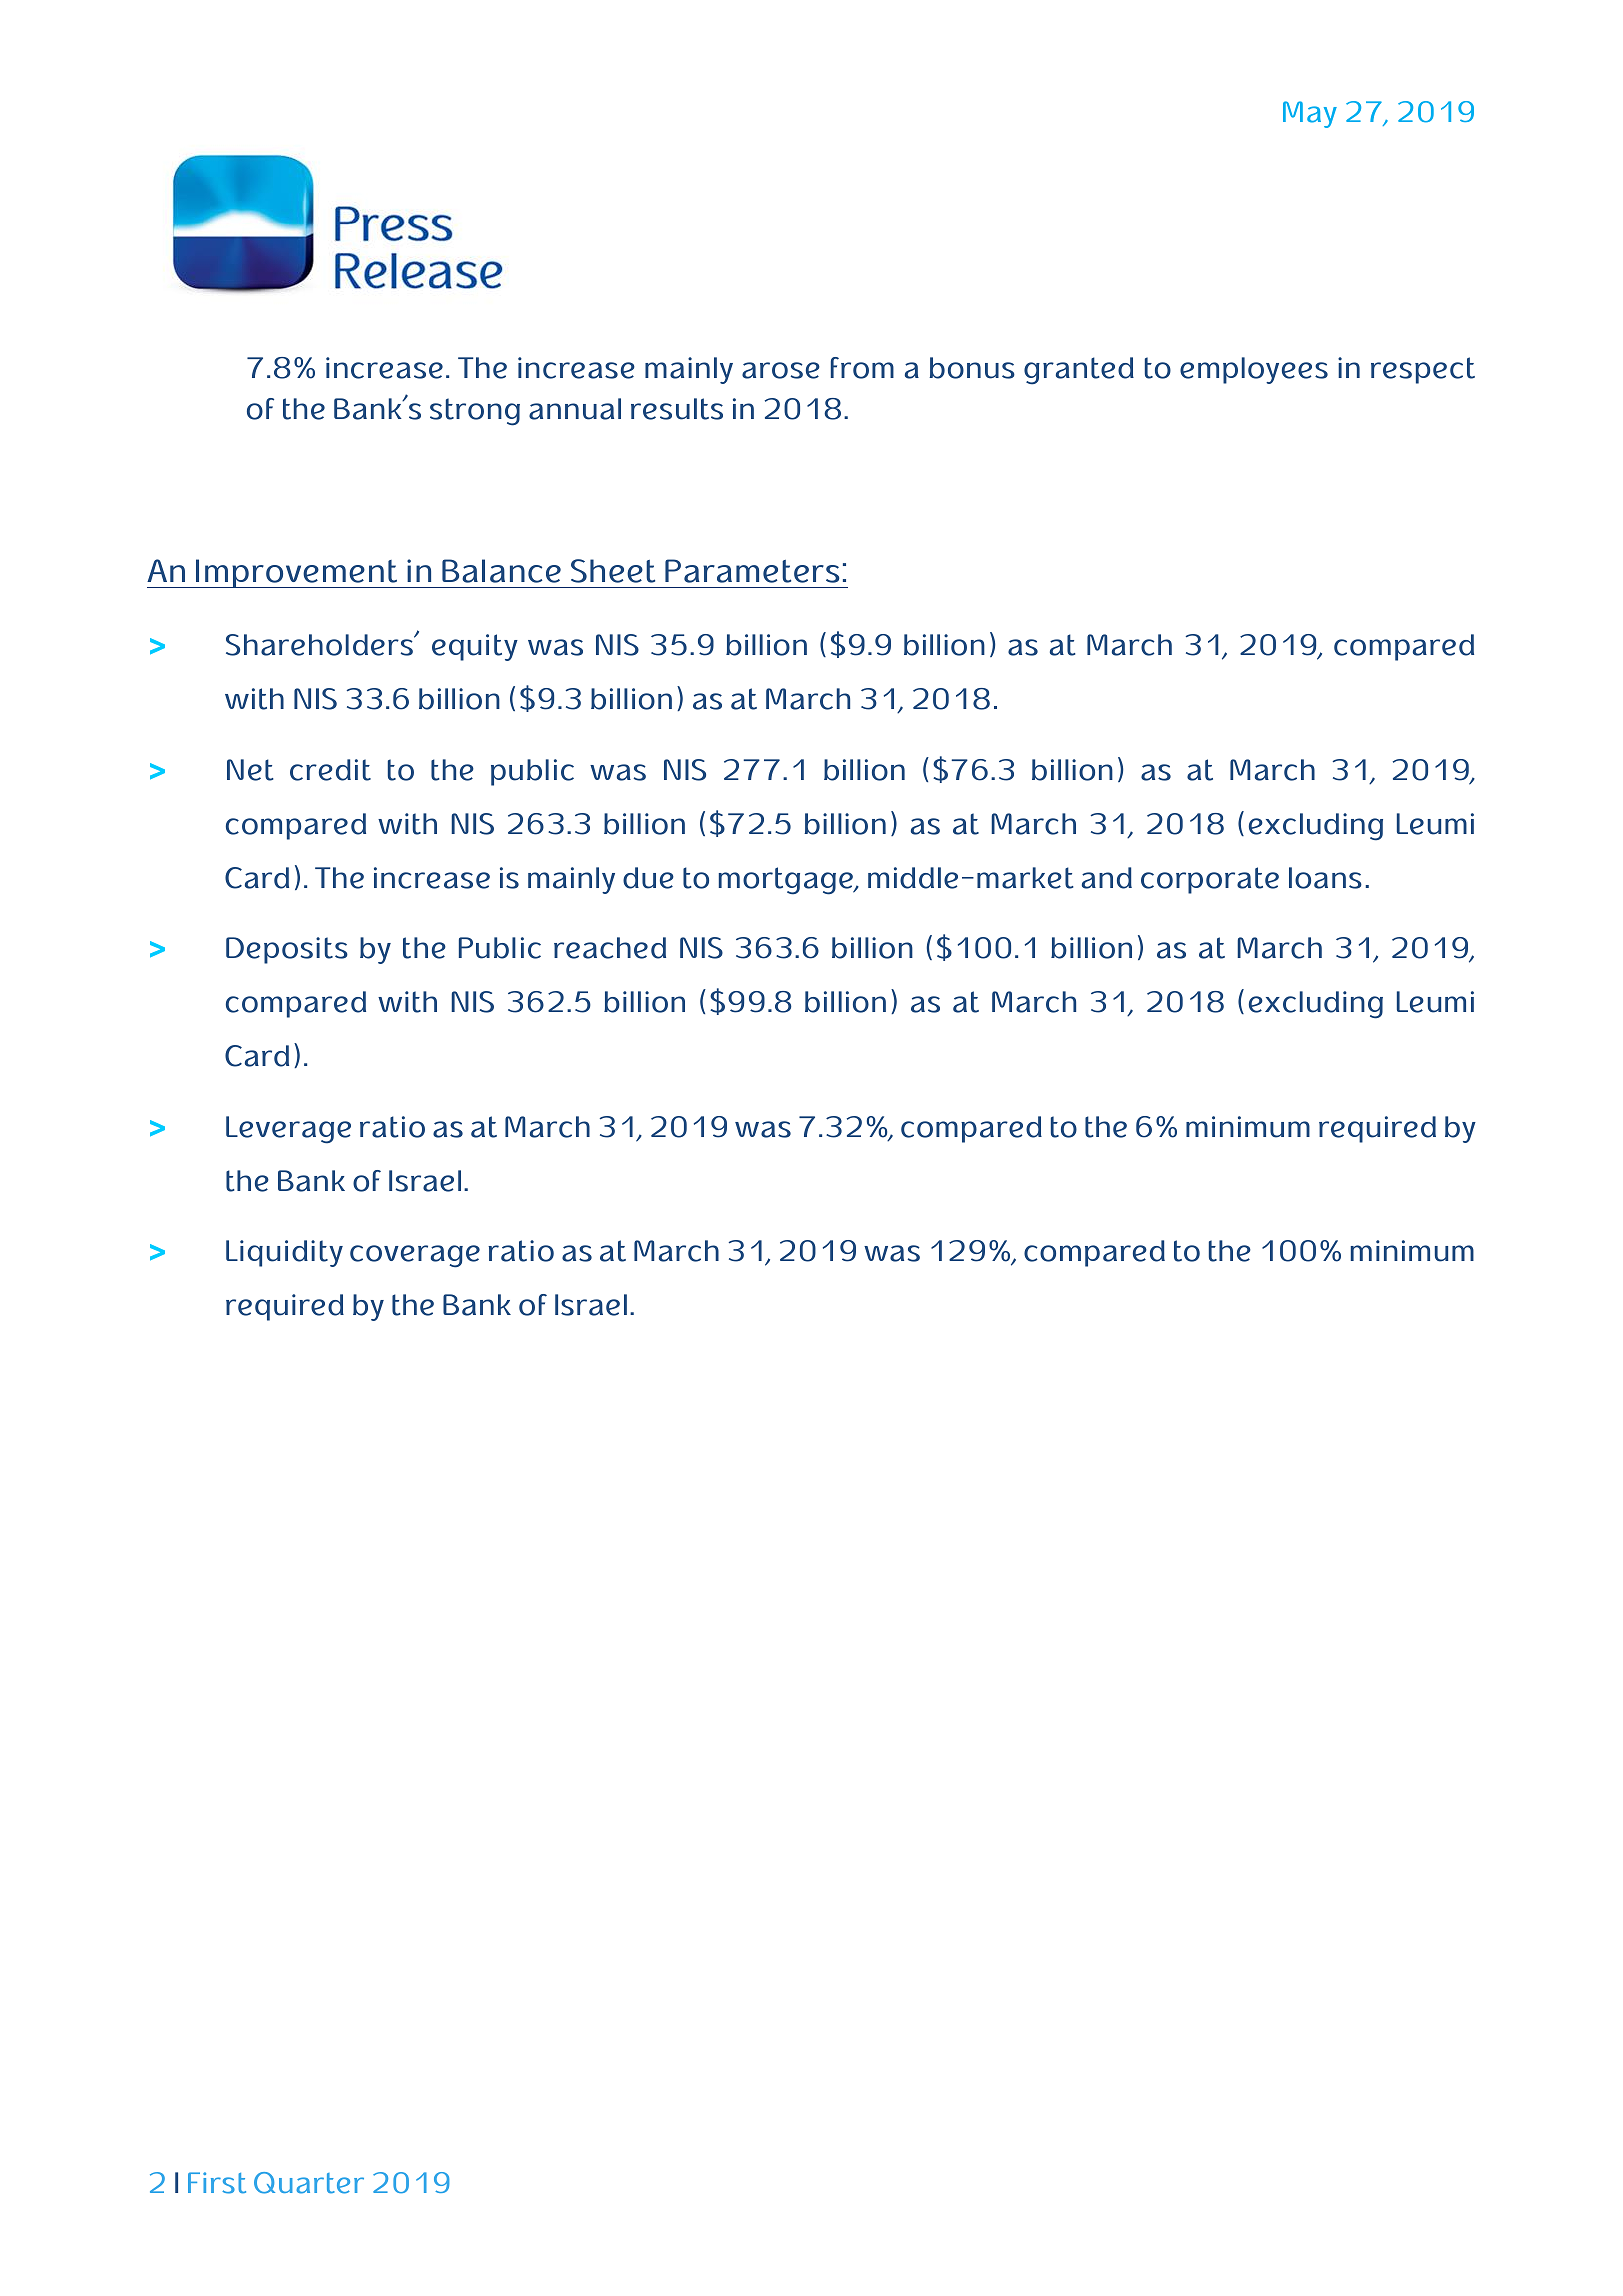 The height and width of the image is (2296, 1623). Describe the element at coordinates (862, 368) in the image. I see `from` at that location.
